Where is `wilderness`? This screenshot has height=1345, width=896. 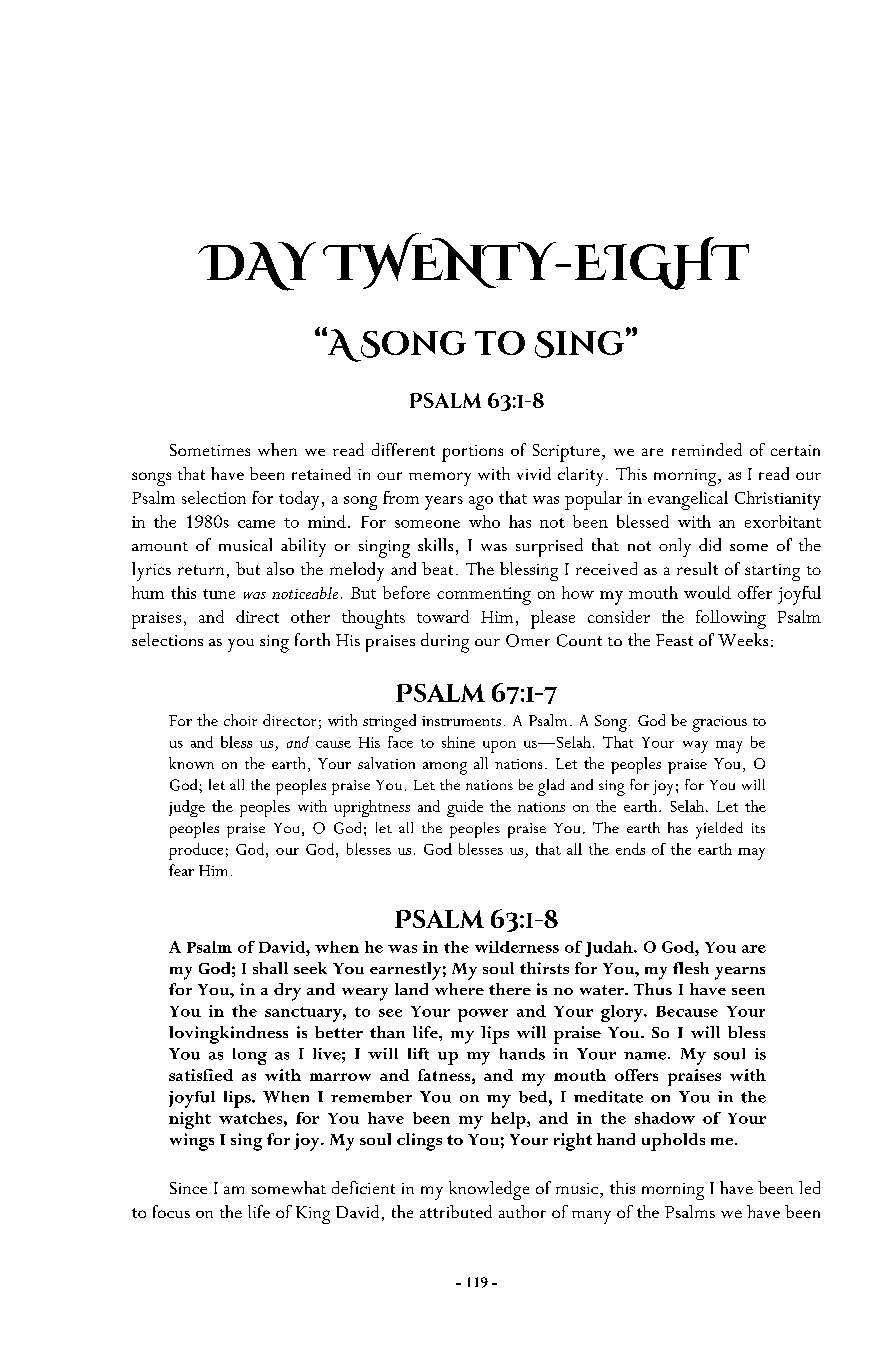
wilderness is located at coordinates (517, 947).
